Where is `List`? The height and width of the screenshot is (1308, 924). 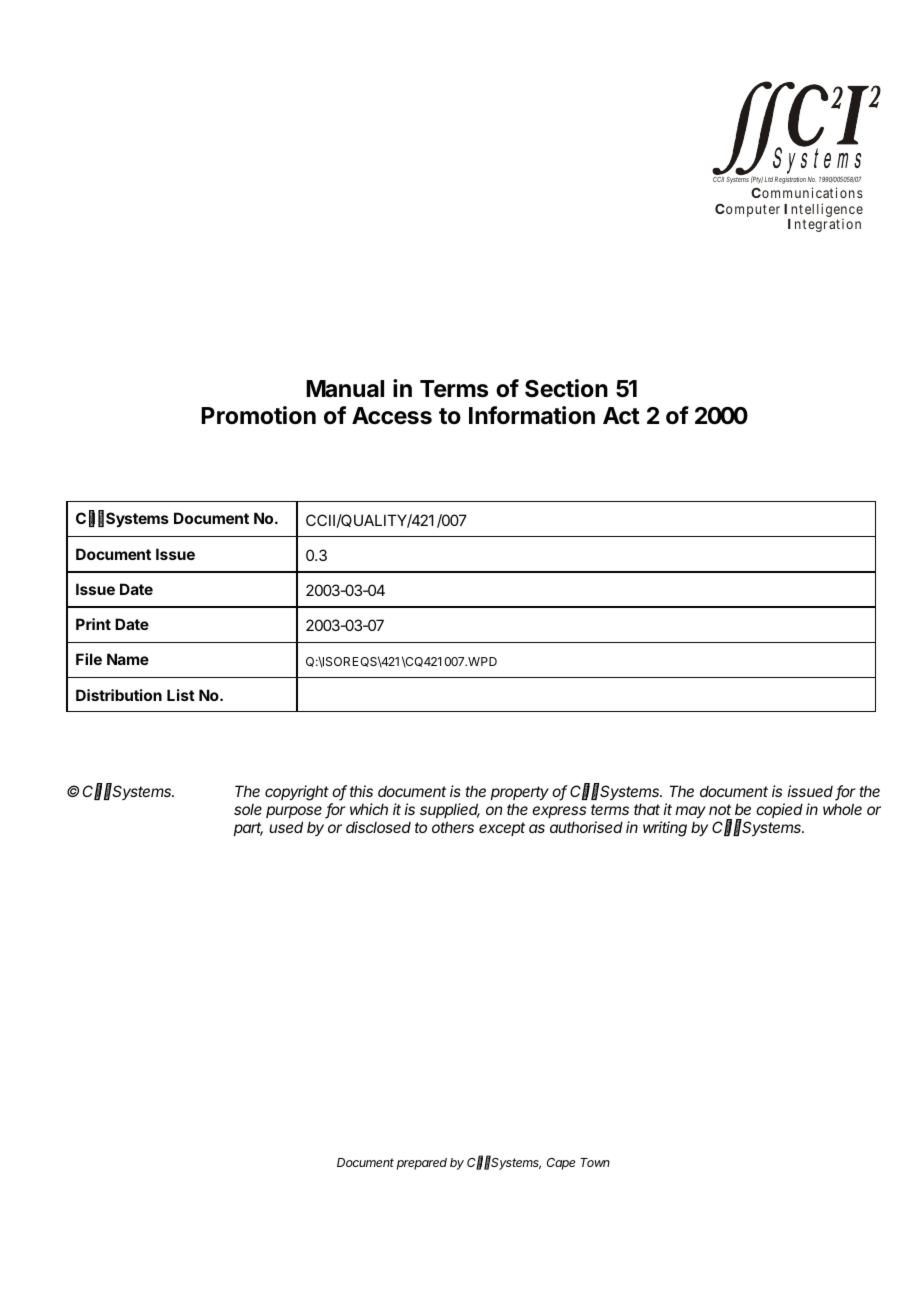 List is located at coordinates (181, 695).
